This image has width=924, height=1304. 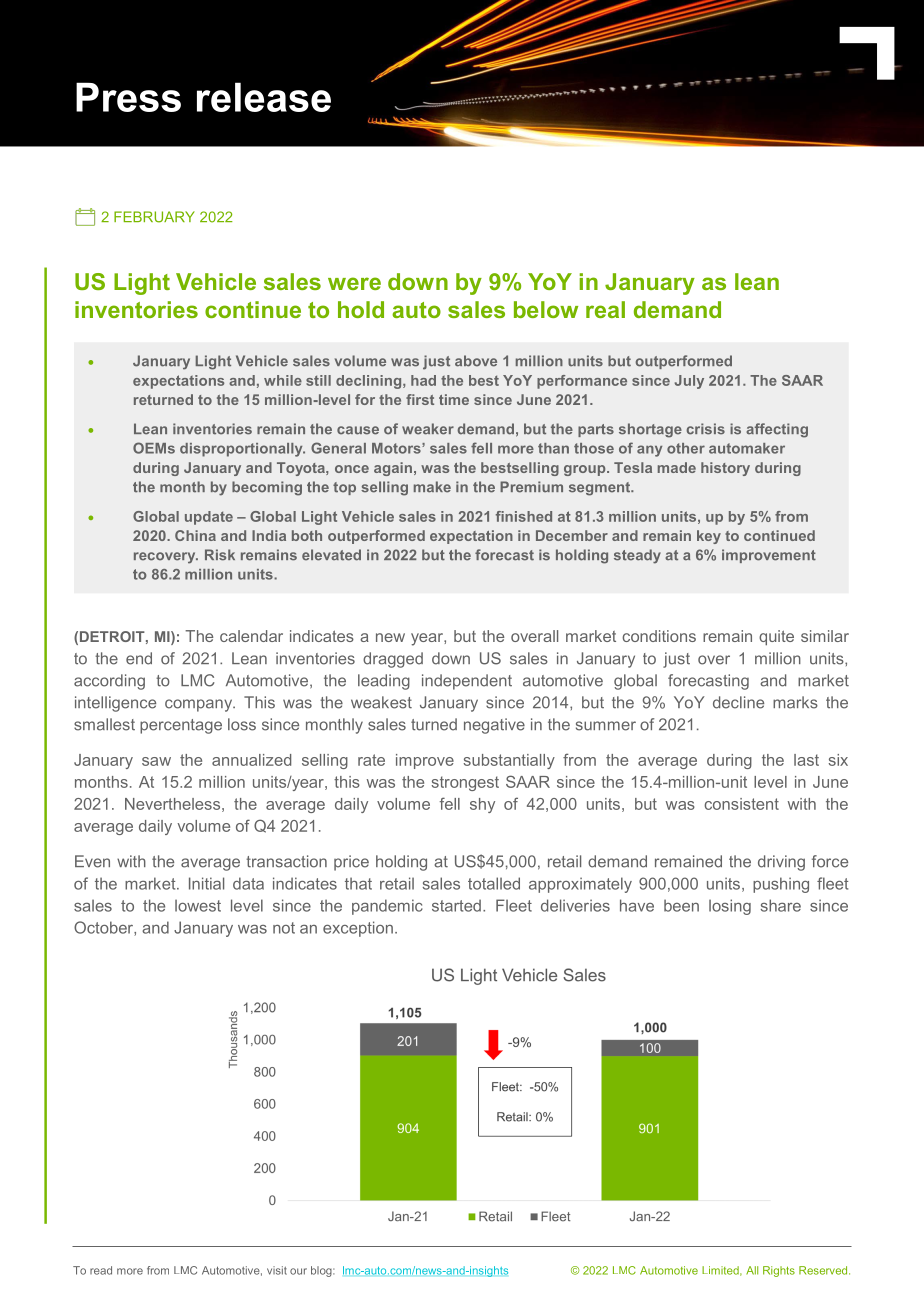 What do you see at coordinates (128, 97) in the image?
I see `Press` at bounding box center [128, 97].
